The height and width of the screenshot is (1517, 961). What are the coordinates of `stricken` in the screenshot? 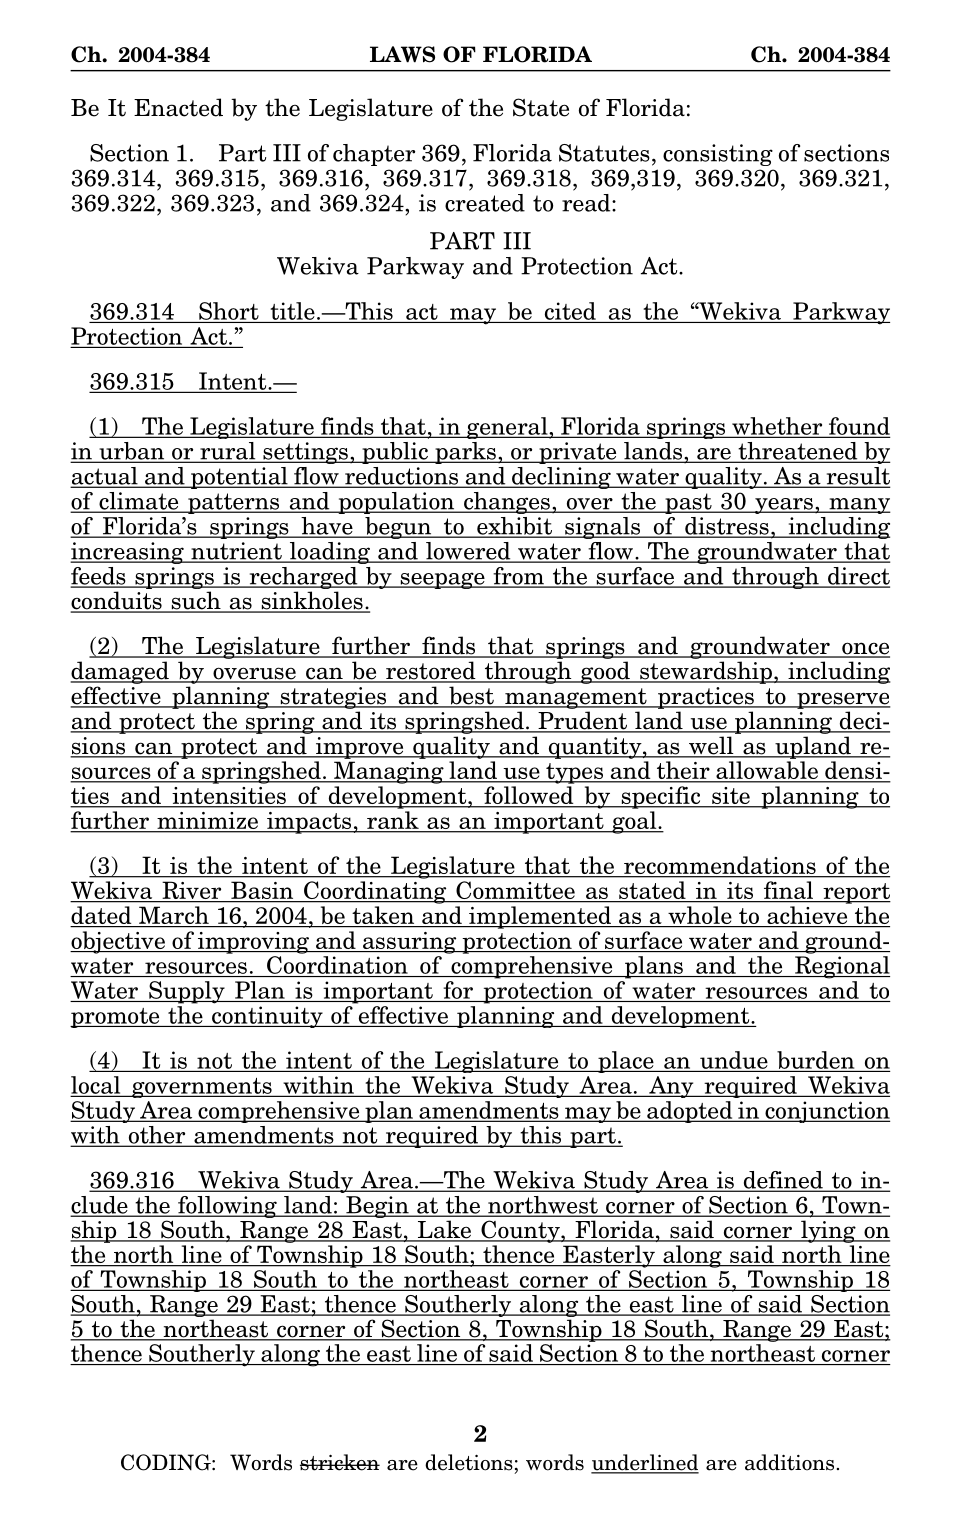 It's located at (340, 1462).
